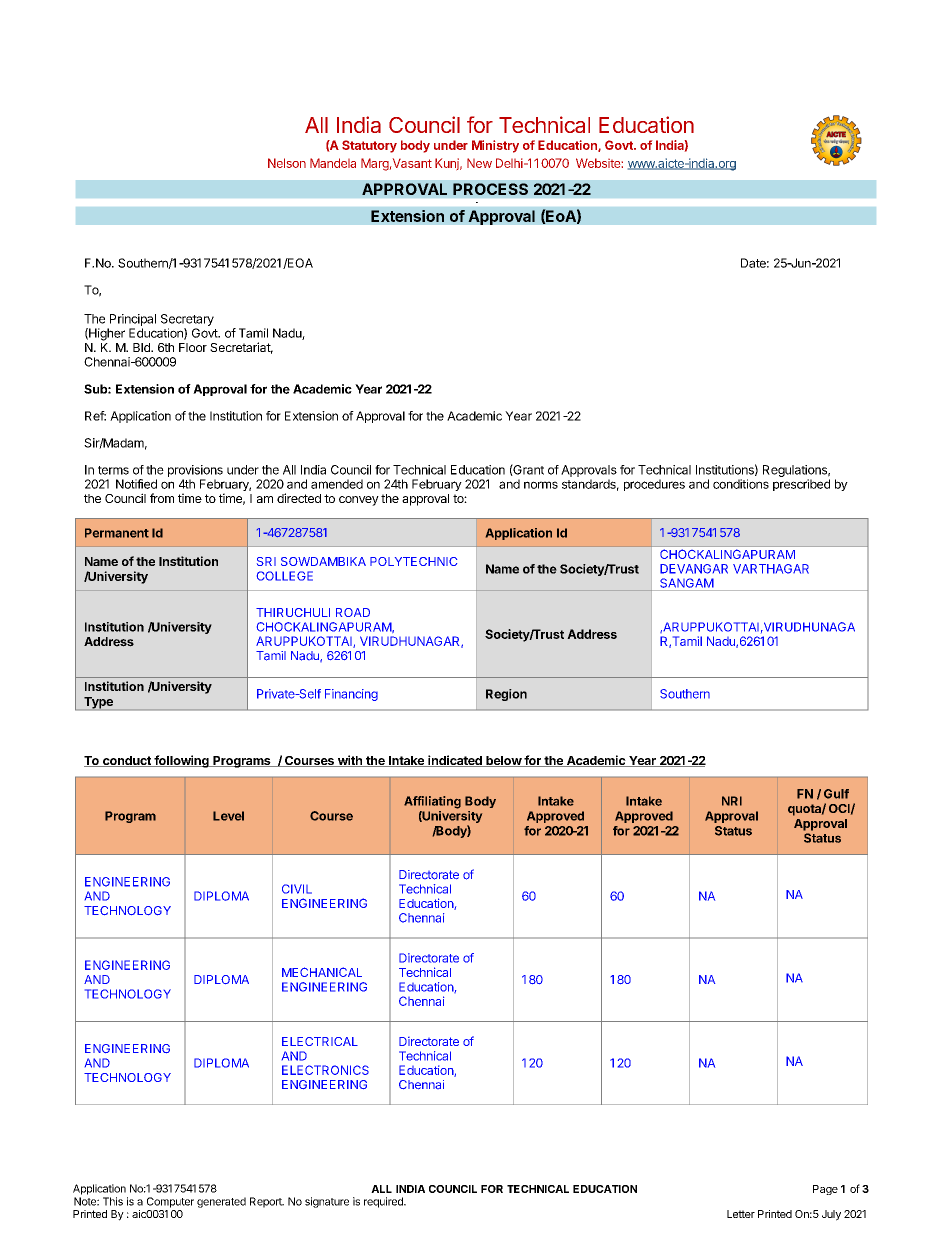  I want to click on SANGAM, so click(687, 583).
